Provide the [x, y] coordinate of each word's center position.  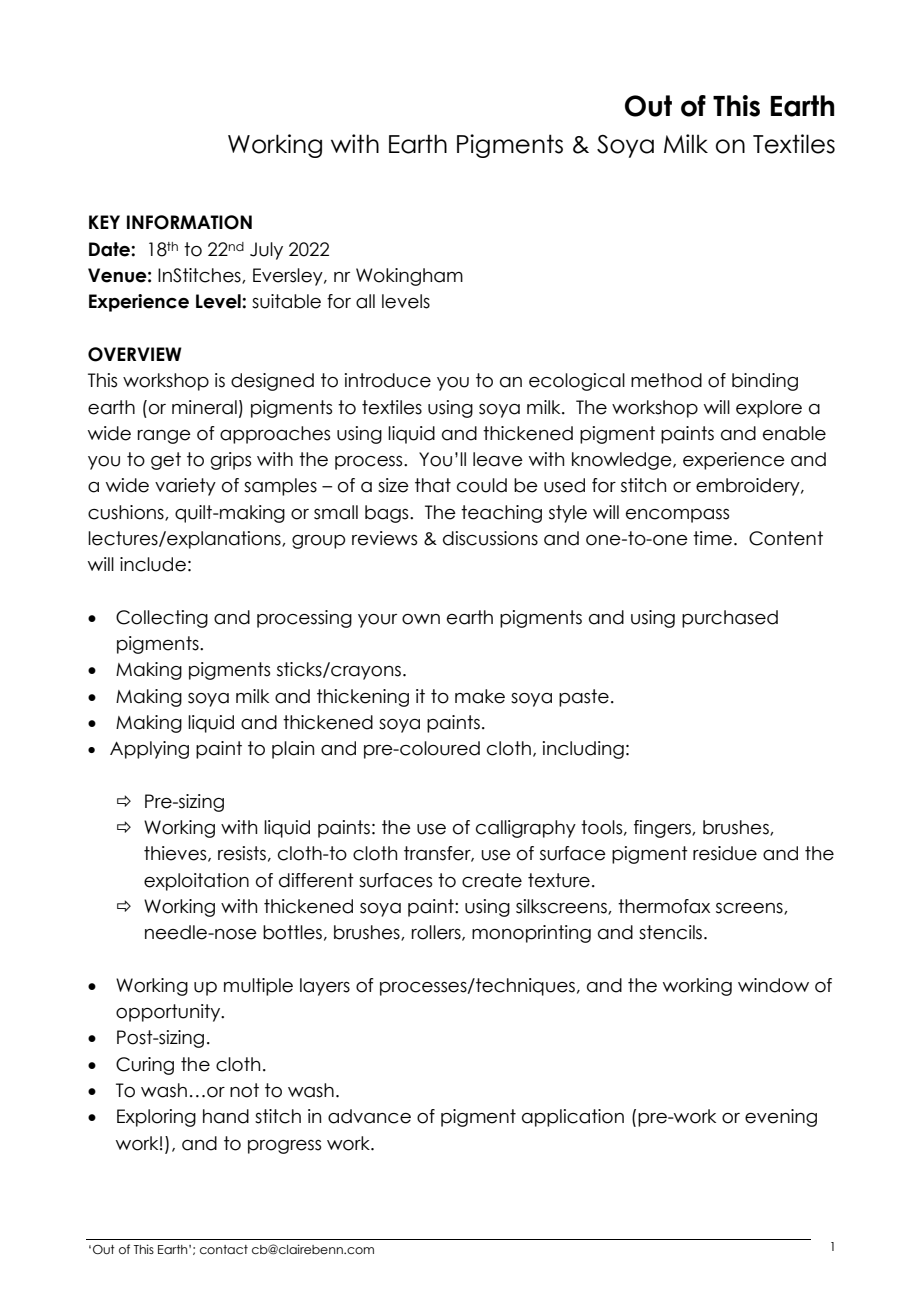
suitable [286, 301]
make [480, 696]
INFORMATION [189, 222]
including [583, 750]
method [666, 380]
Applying [149, 750]
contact [224, 1249]
